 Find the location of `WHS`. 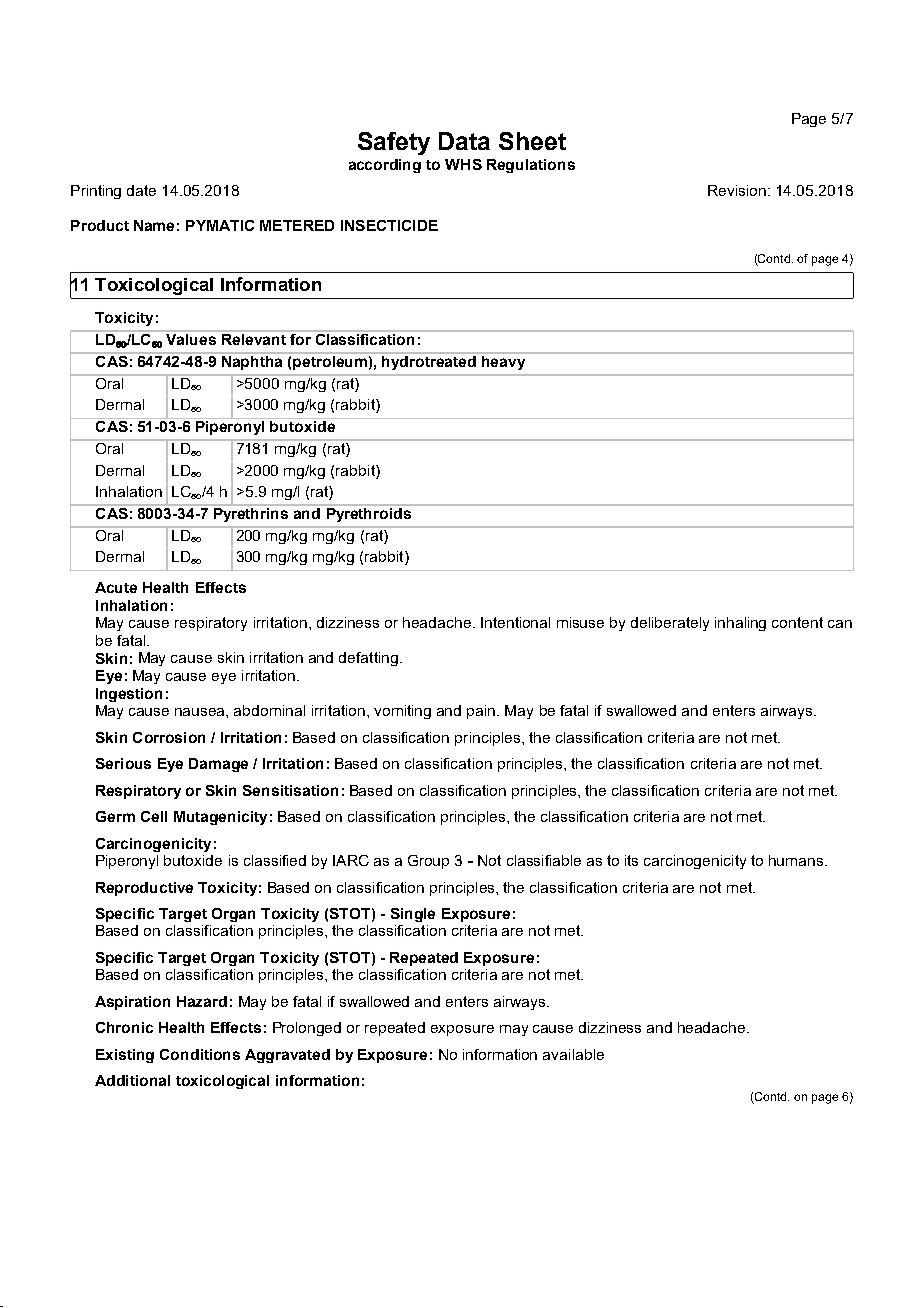

WHS is located at coordinates (463, 164).
